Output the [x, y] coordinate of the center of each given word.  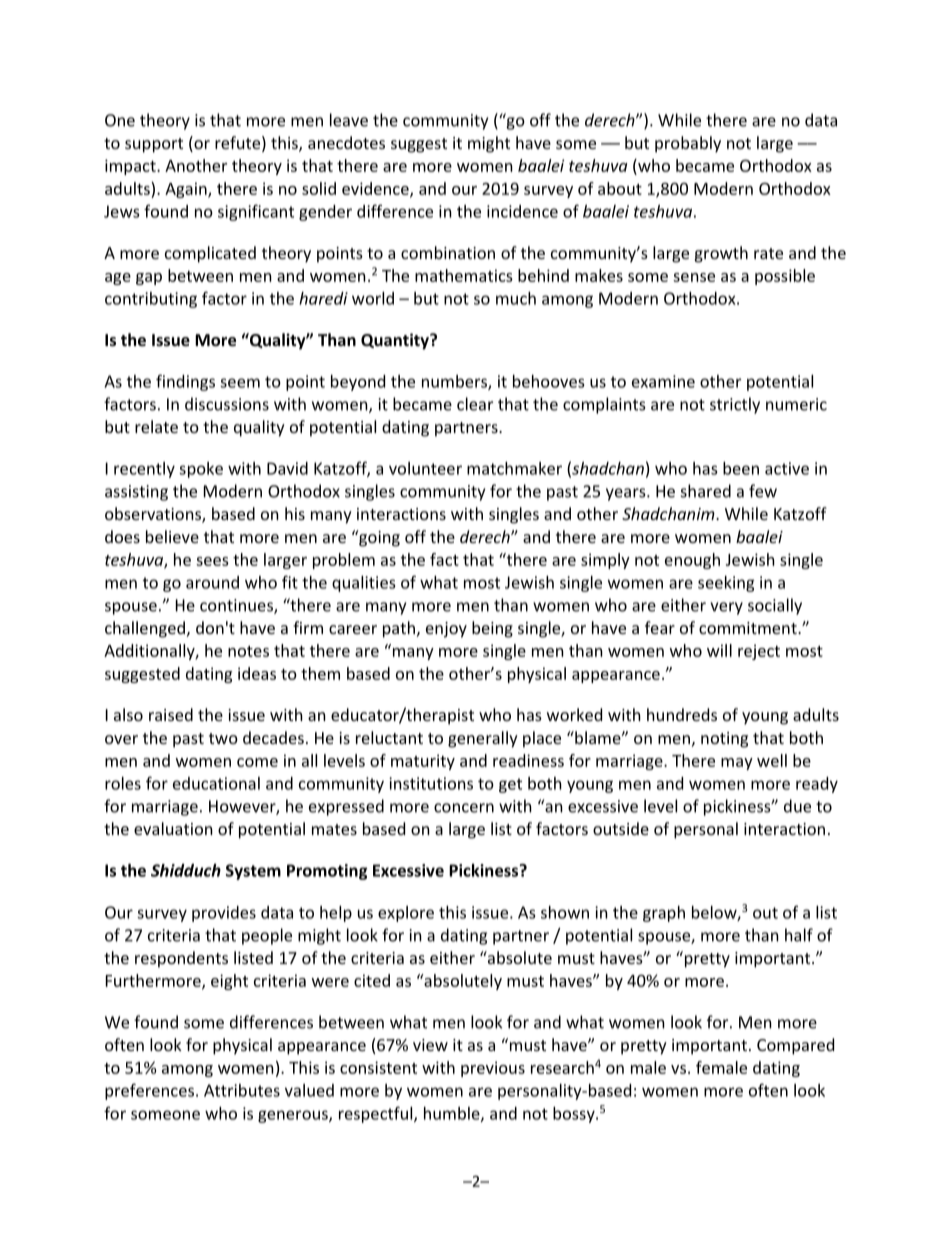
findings [185, 382]
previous [493, 1069]
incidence [522, 211]
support [154, 145]
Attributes [242, 1090]
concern [464, 808]
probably [688, 144]
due [797, 806]
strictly [735, 405]
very [726, 608]
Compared [795, 1046]
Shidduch [186, 870]
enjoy [446, 630]
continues [237, 606]
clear [475, 404]
